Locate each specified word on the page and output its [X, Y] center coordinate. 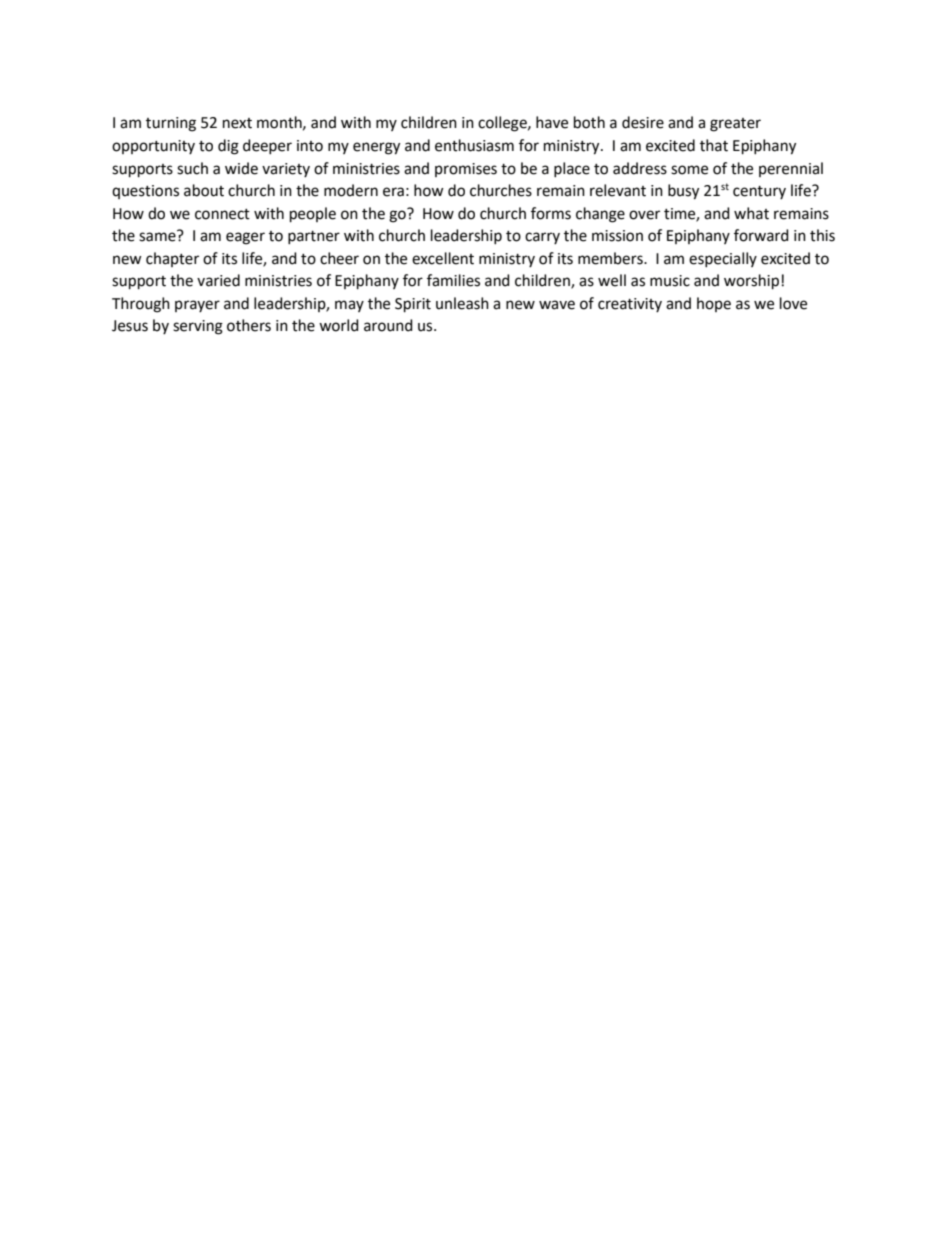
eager [245, 238]
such [192, 168]
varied [218, 280]
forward [761, 235]
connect [222, 214]
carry [542, 238]
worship [751, 282]
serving [198, 327]
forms [551, 213]
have [552, 122]
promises [466, 170]
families [453, 280]
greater [735, 125]
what [751, 213]
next [237, 123]
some [689, 170]
